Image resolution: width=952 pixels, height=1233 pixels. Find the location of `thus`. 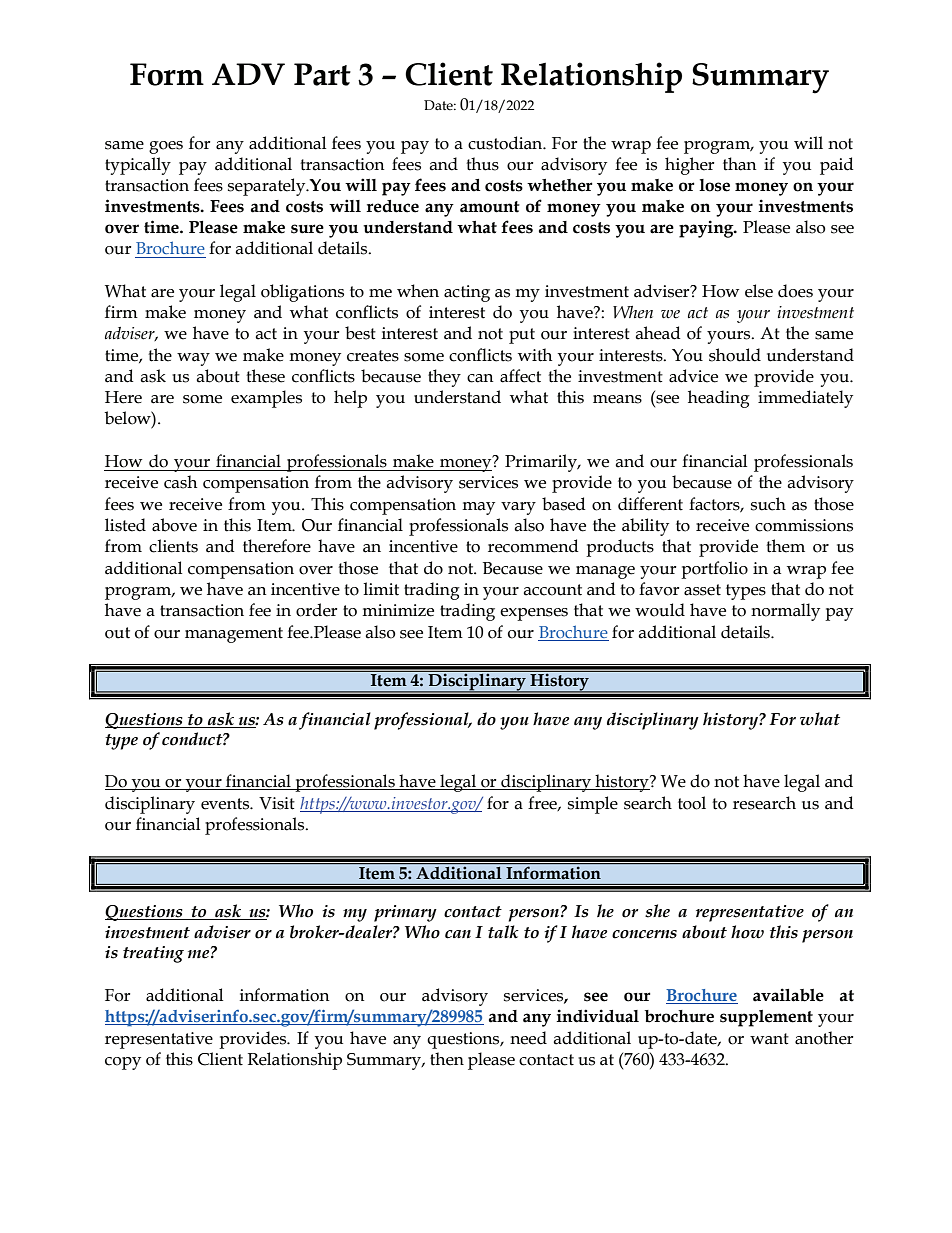

thus is located at coordinates (482, 164).
